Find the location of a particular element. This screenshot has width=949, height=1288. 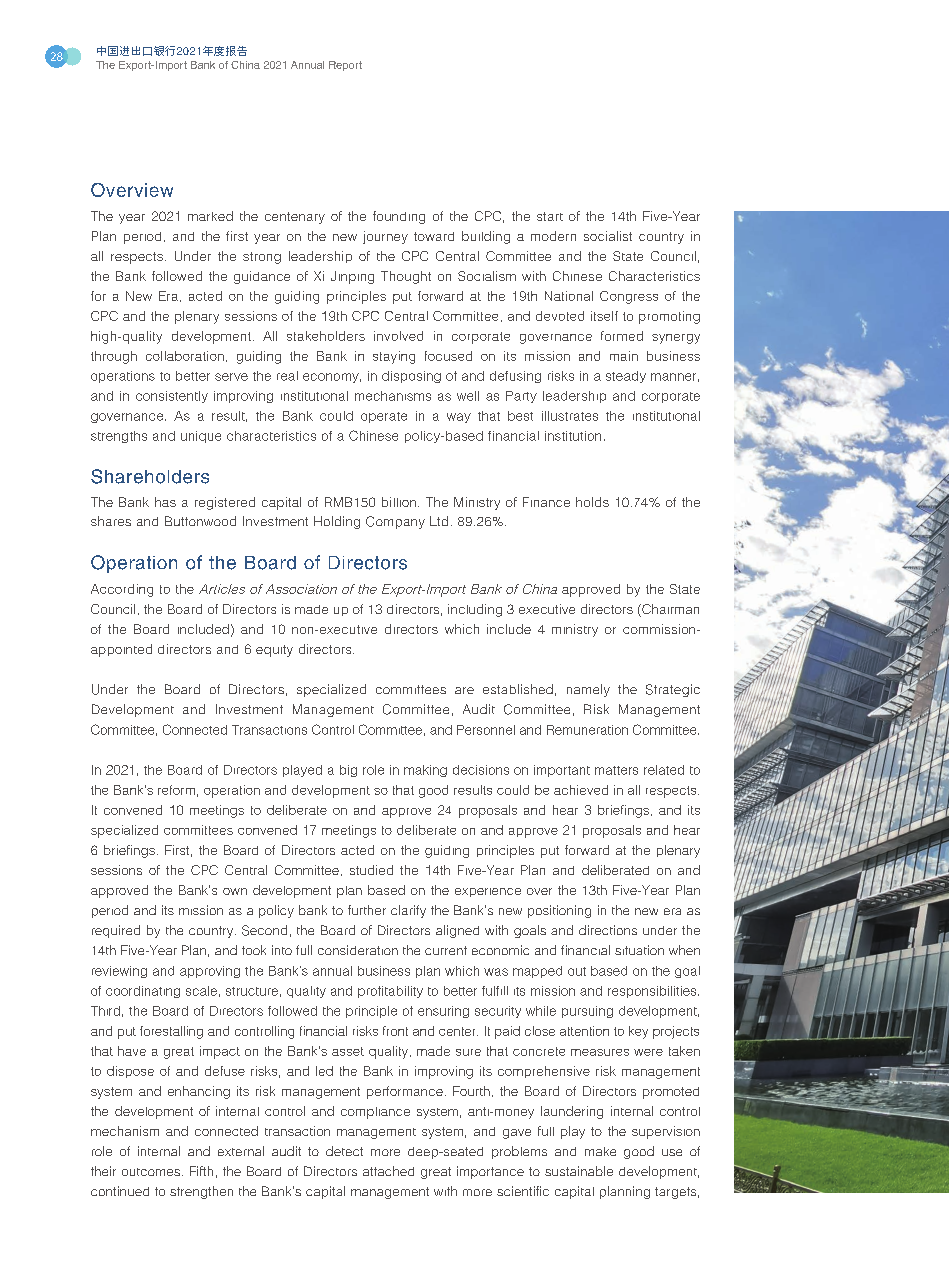

own is located at coordinates (235, 891).
